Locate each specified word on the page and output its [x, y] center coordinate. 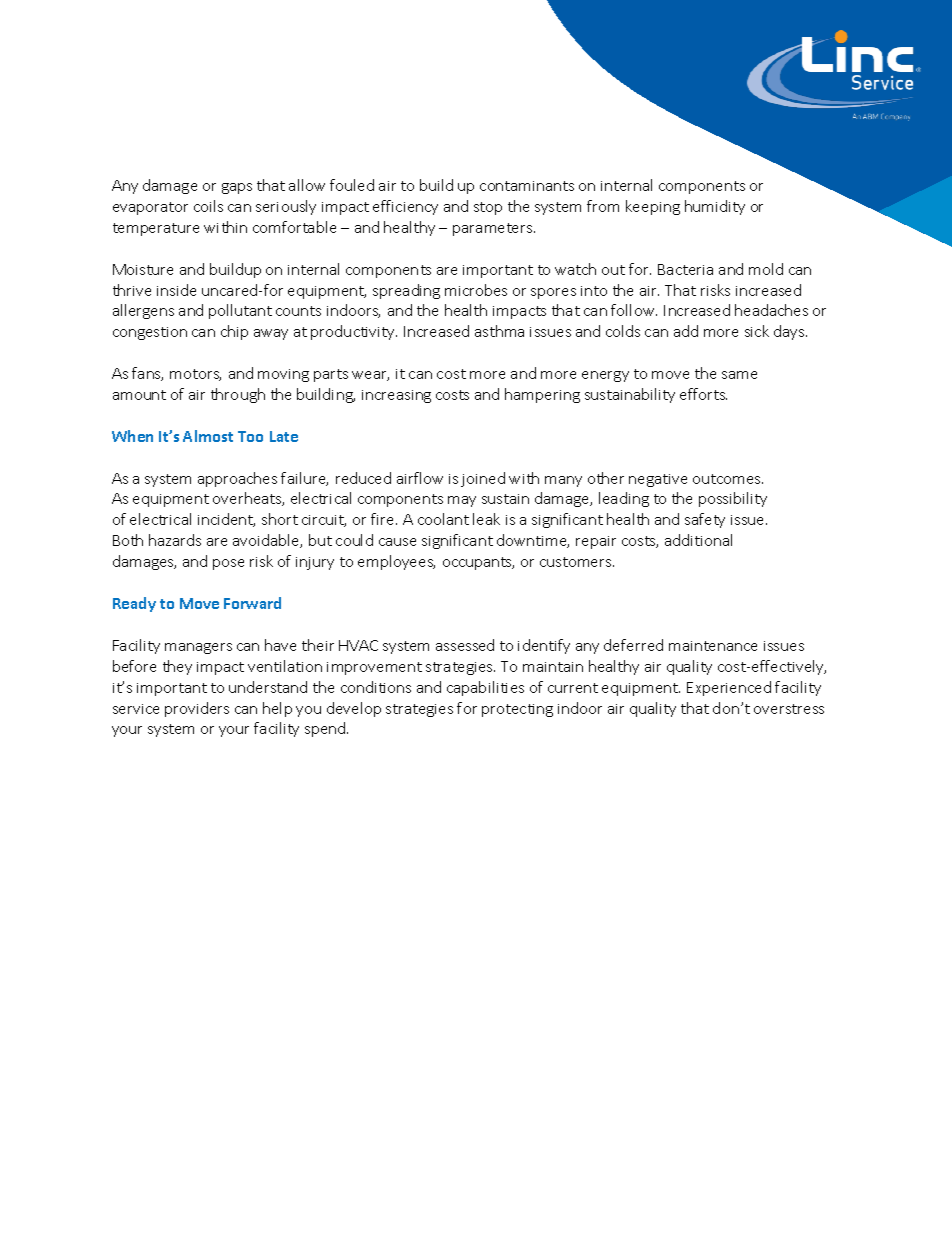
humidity [715, 207]
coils [208, 206]
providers [197, 709]
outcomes [728, 479]
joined [483, 479]
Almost [208, 436]
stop [488, 208]
